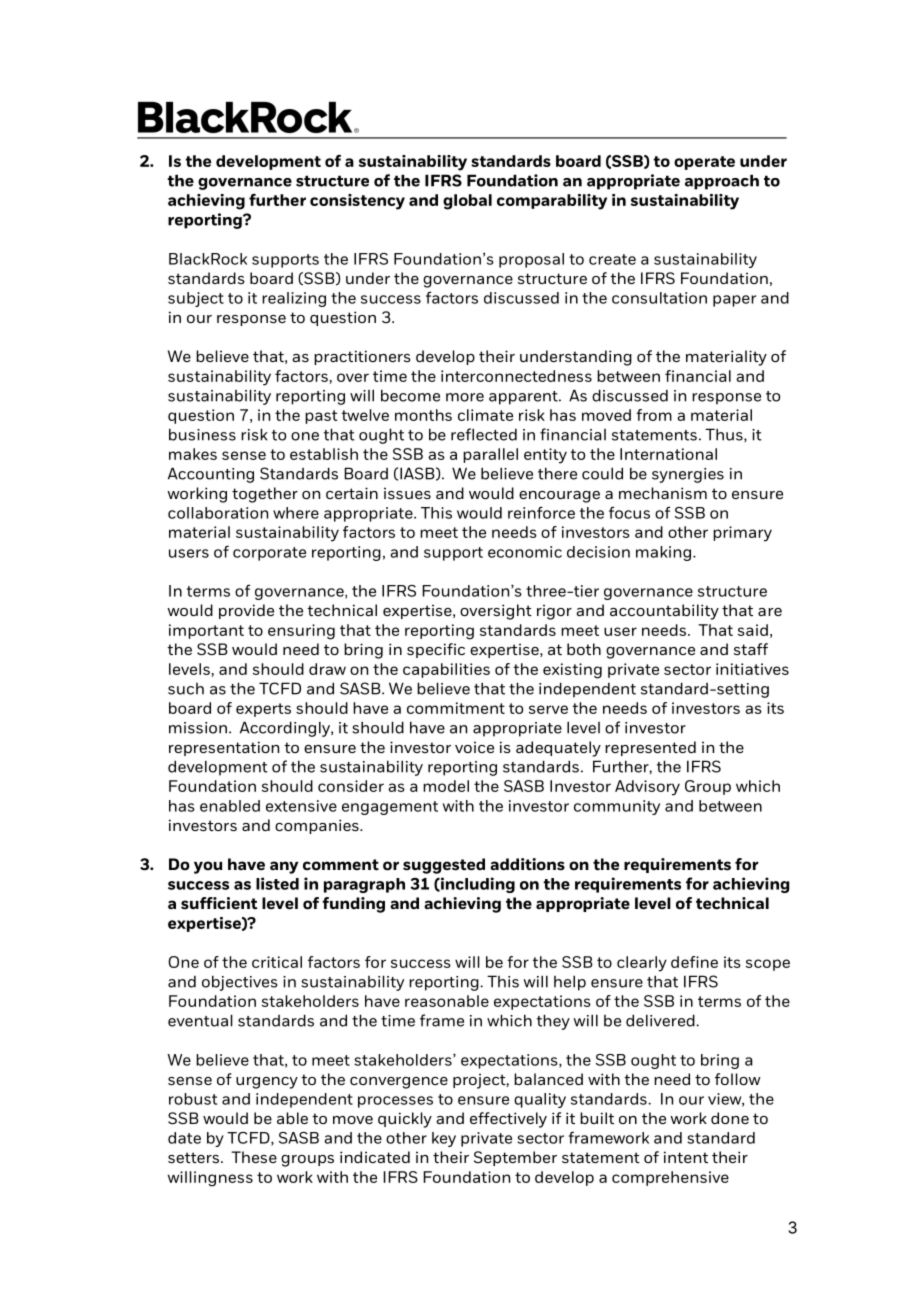 The width and height of the screenshot is (924, 1307). What do you see at coordinates (525, 552) in the screenshot?
I see `economic` at bounding box center [525, 552].
